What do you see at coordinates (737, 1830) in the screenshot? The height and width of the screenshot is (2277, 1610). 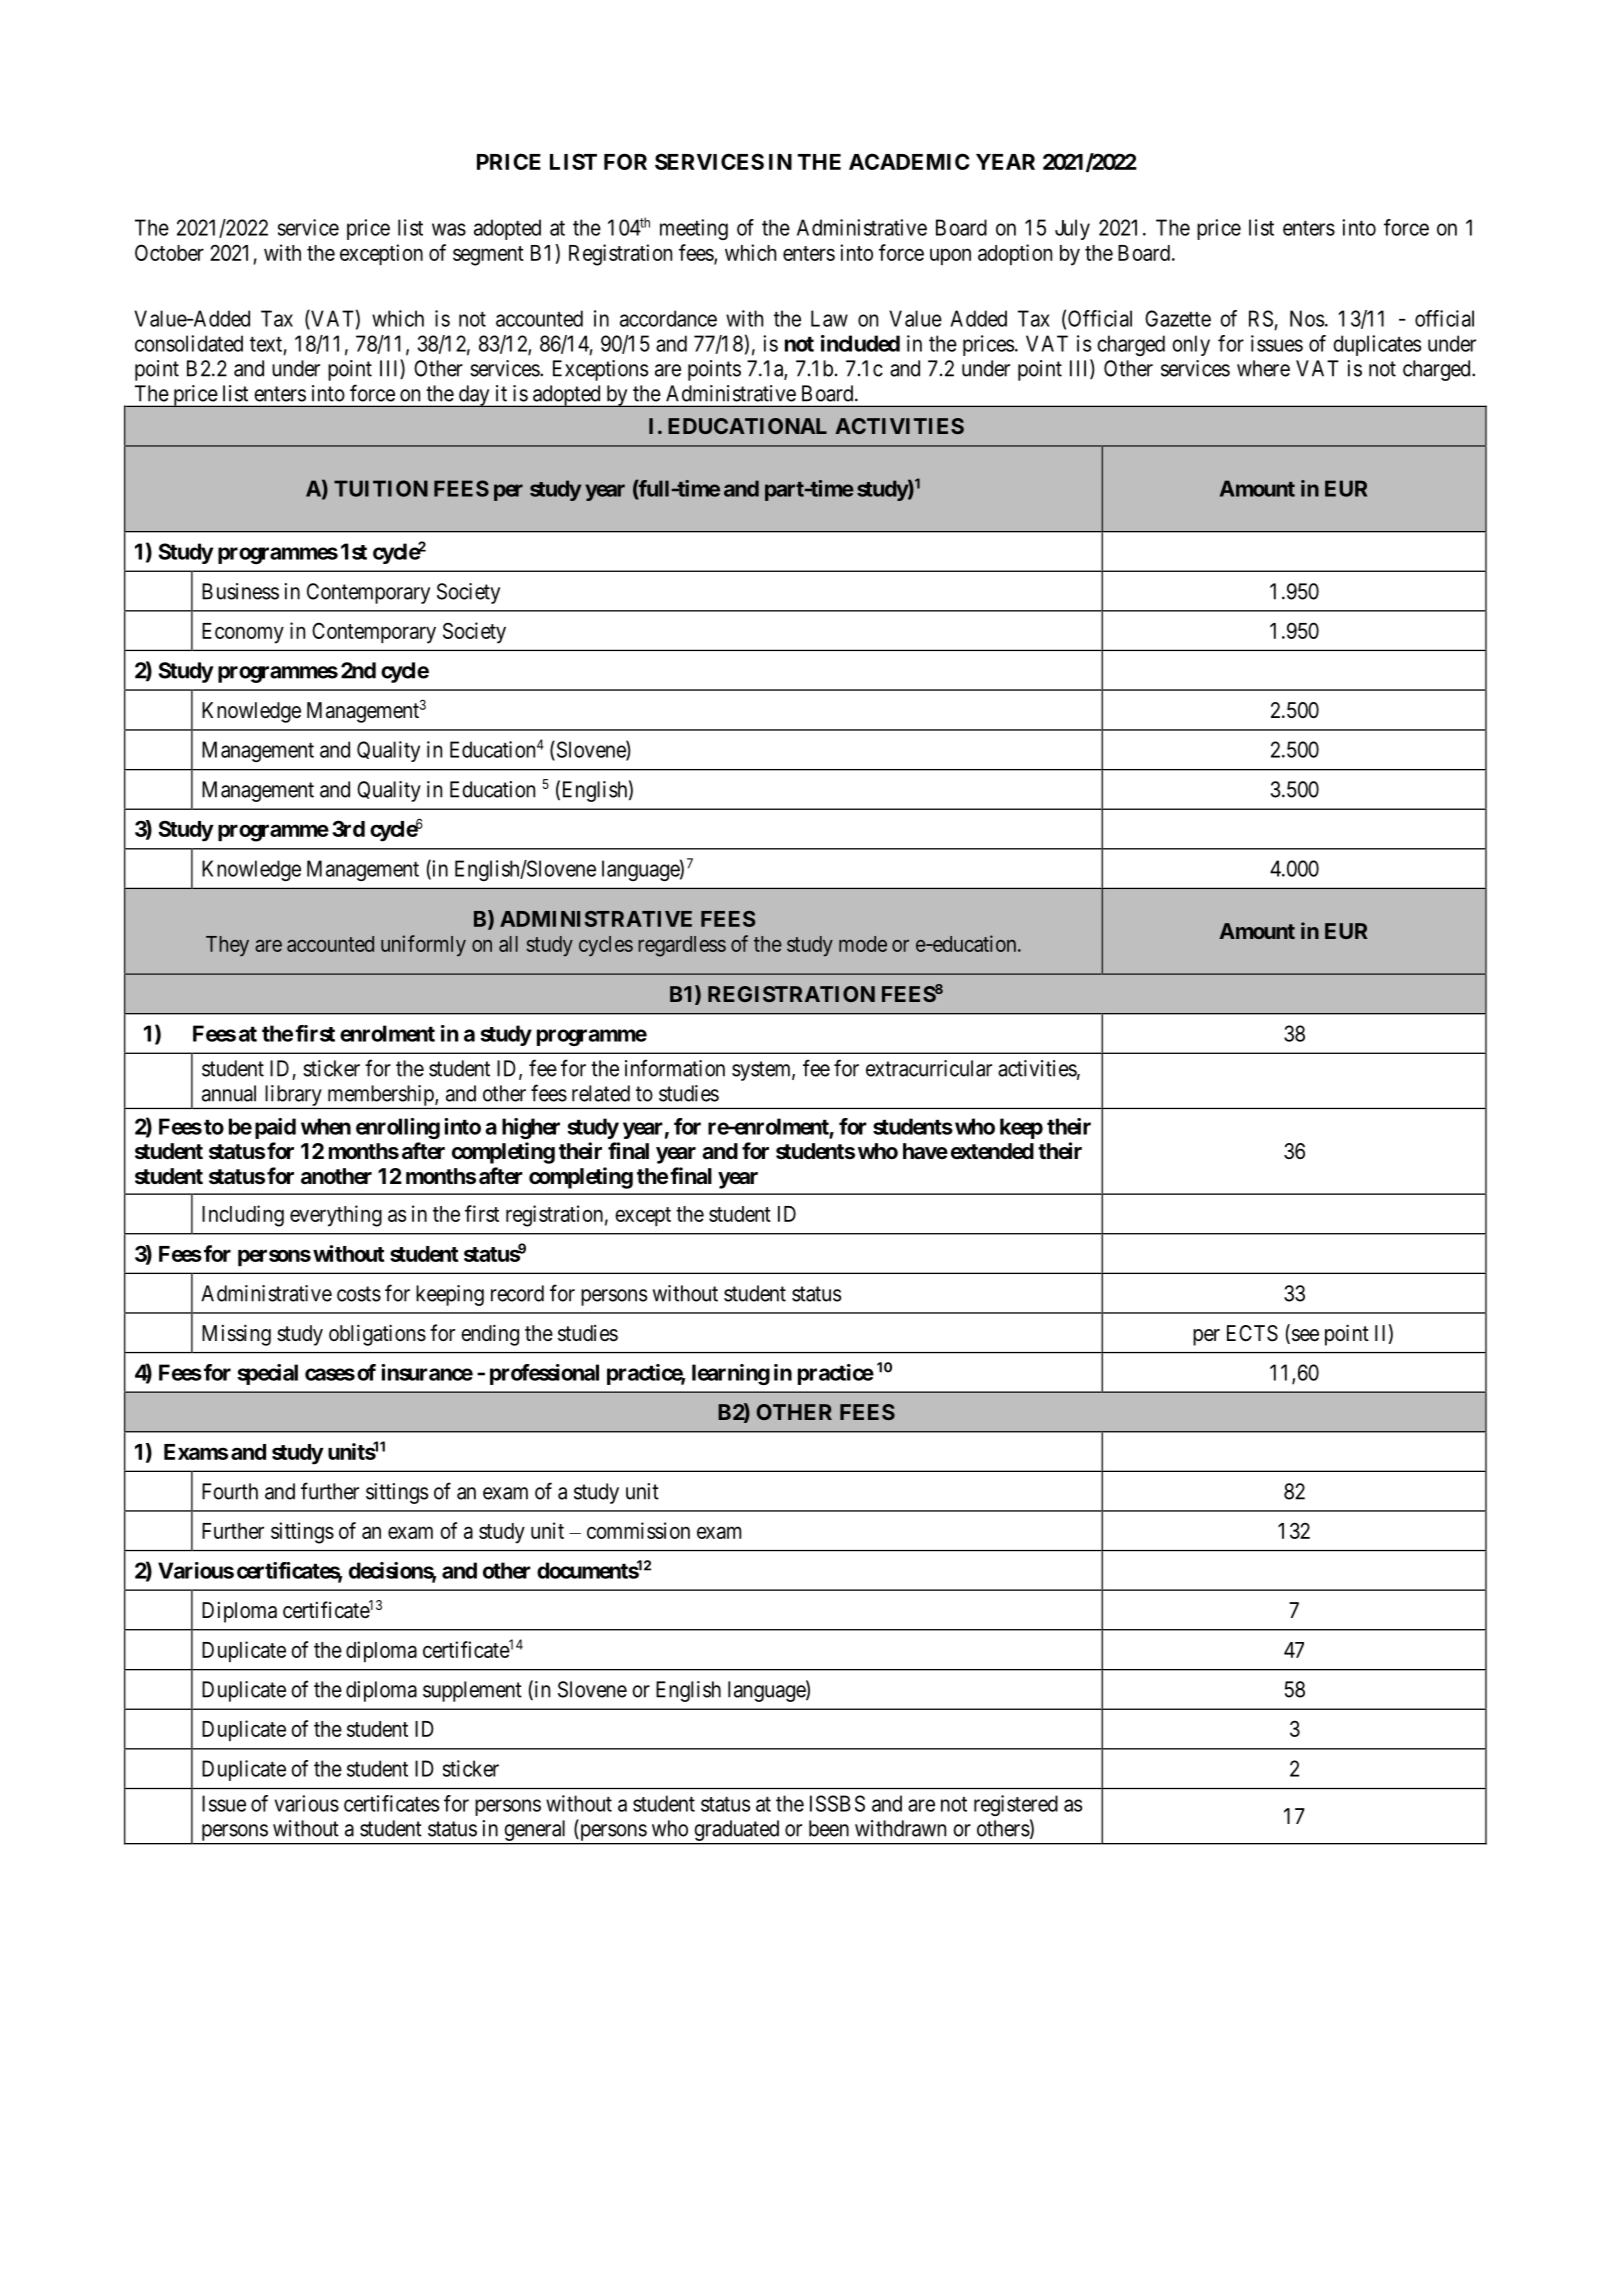 I see `graduated` at bounding box center [737, 1830].
